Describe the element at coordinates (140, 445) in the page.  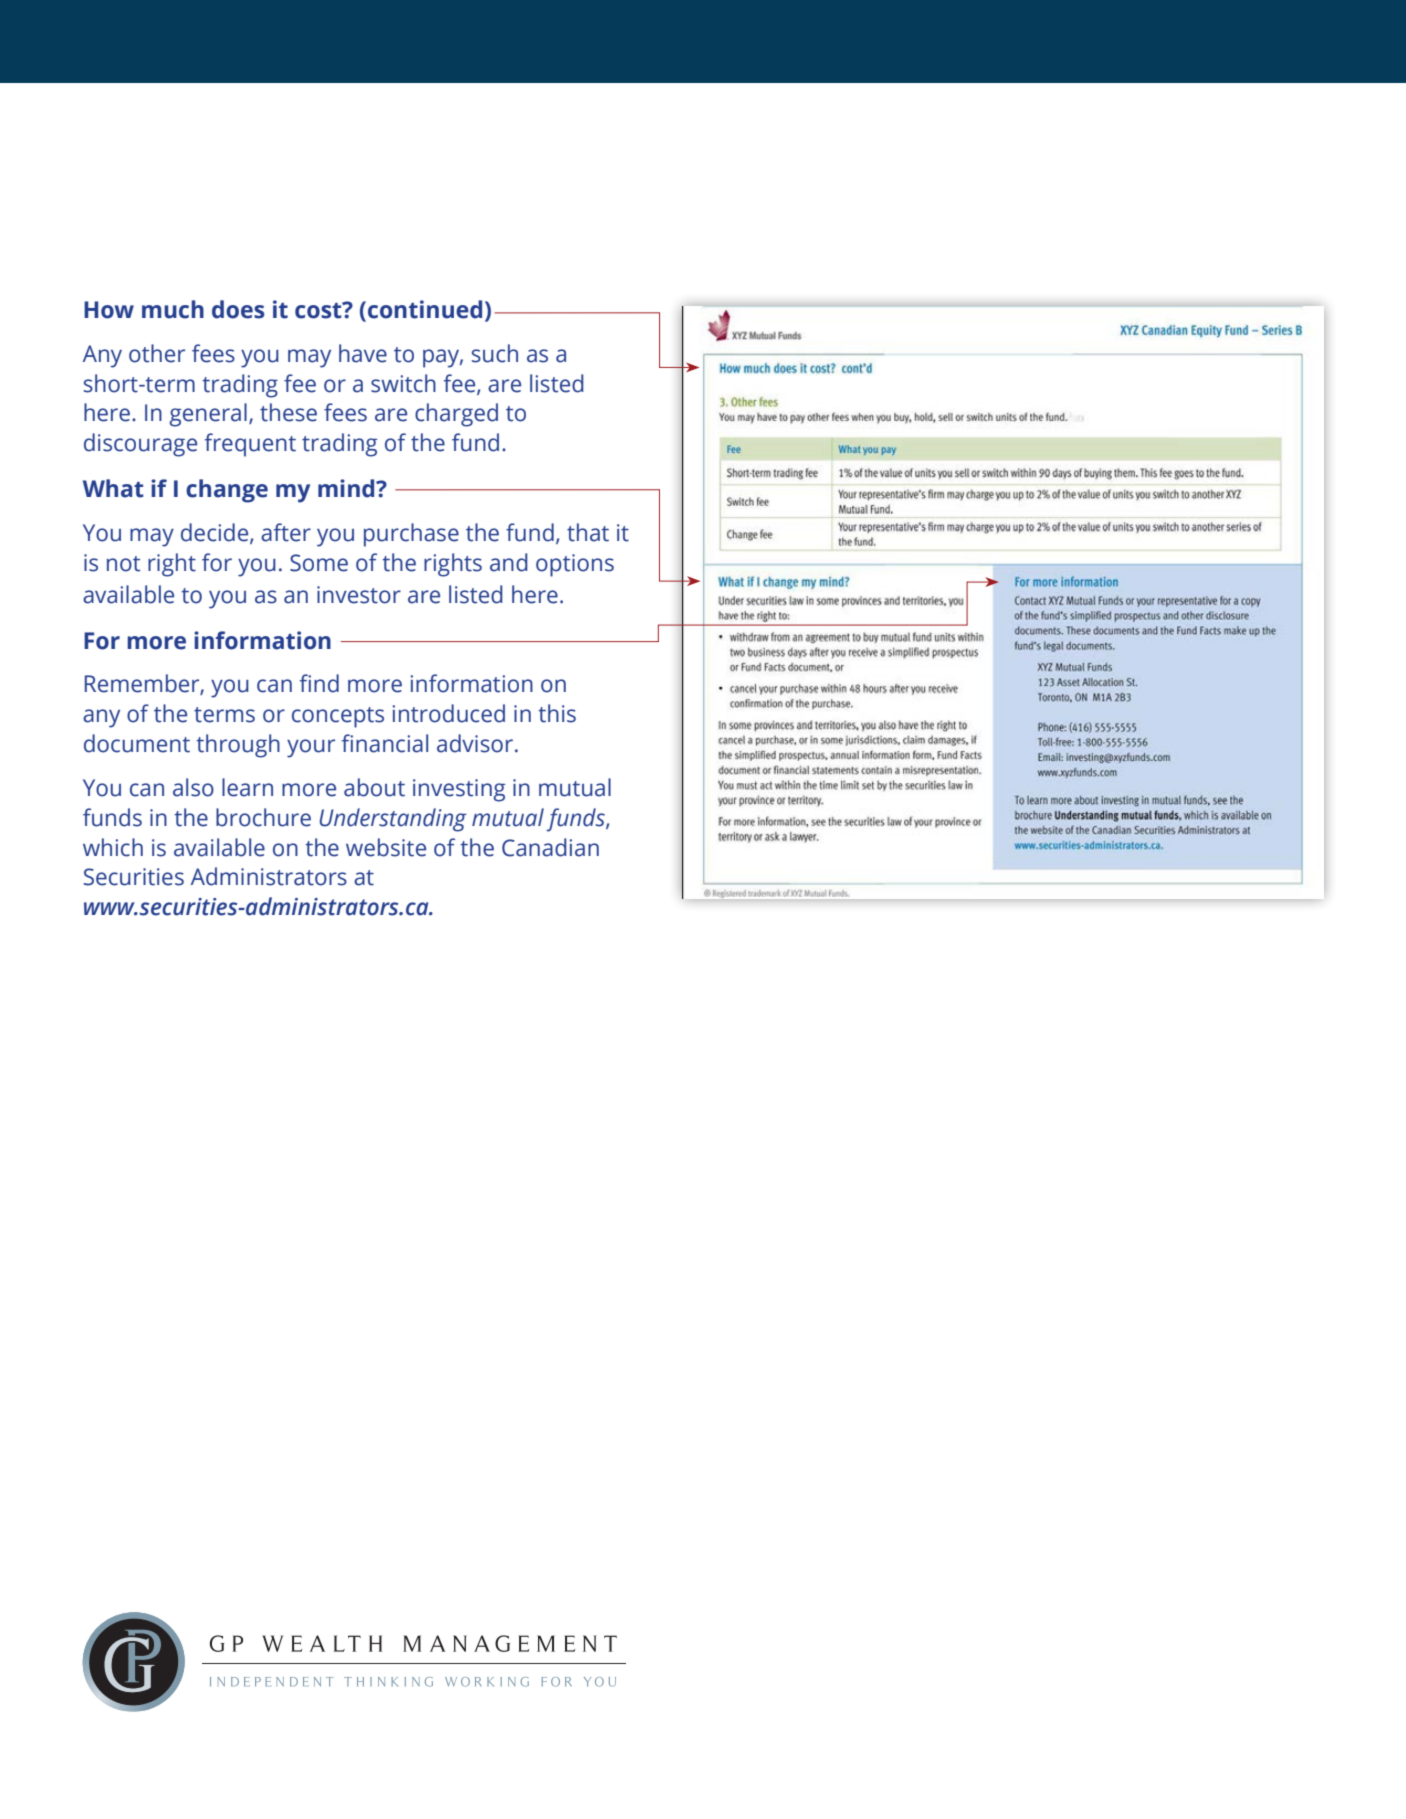
I see `discourage` at that location.
